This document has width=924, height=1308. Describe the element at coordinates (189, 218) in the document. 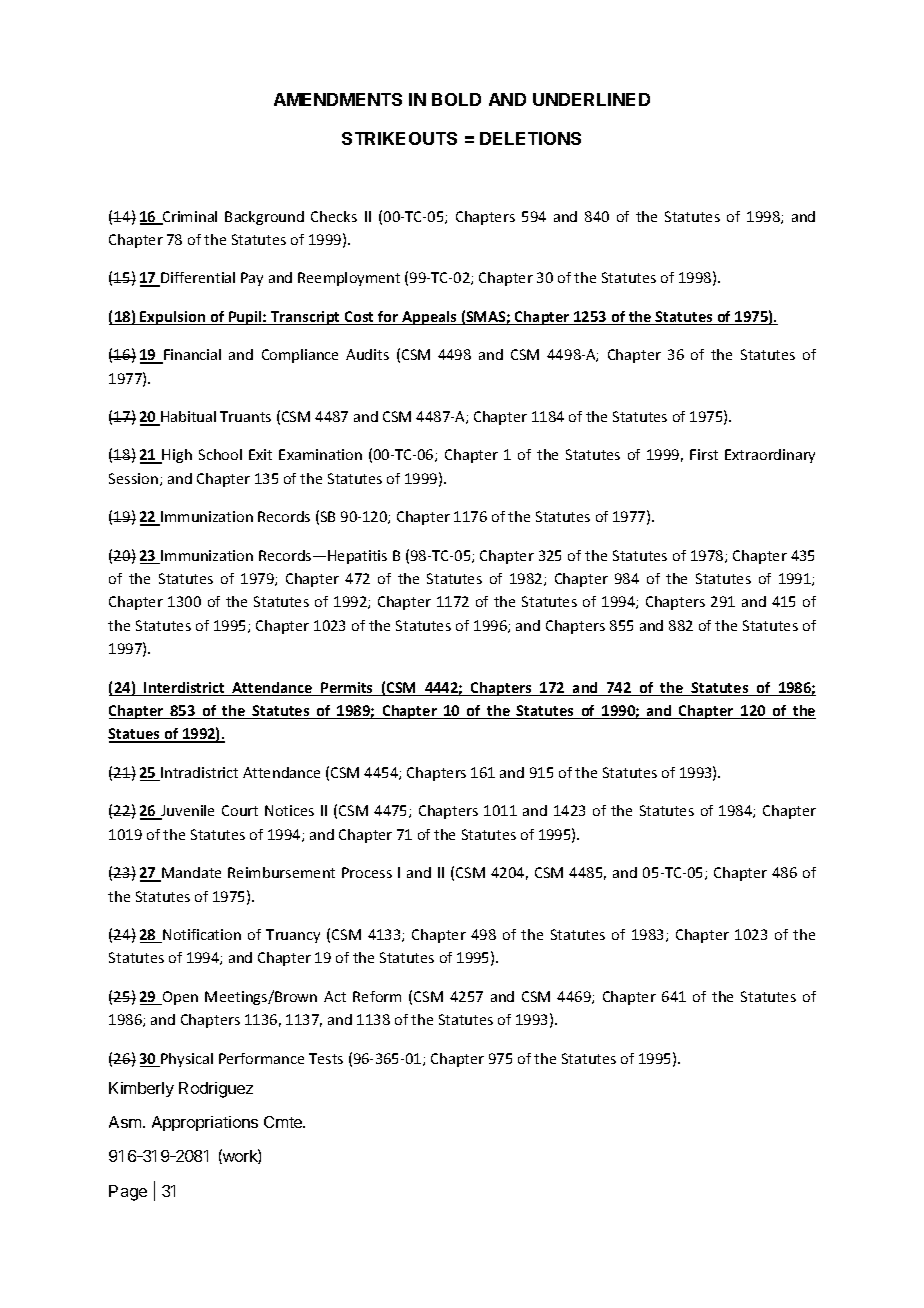

I see `Criminal` at that location.
